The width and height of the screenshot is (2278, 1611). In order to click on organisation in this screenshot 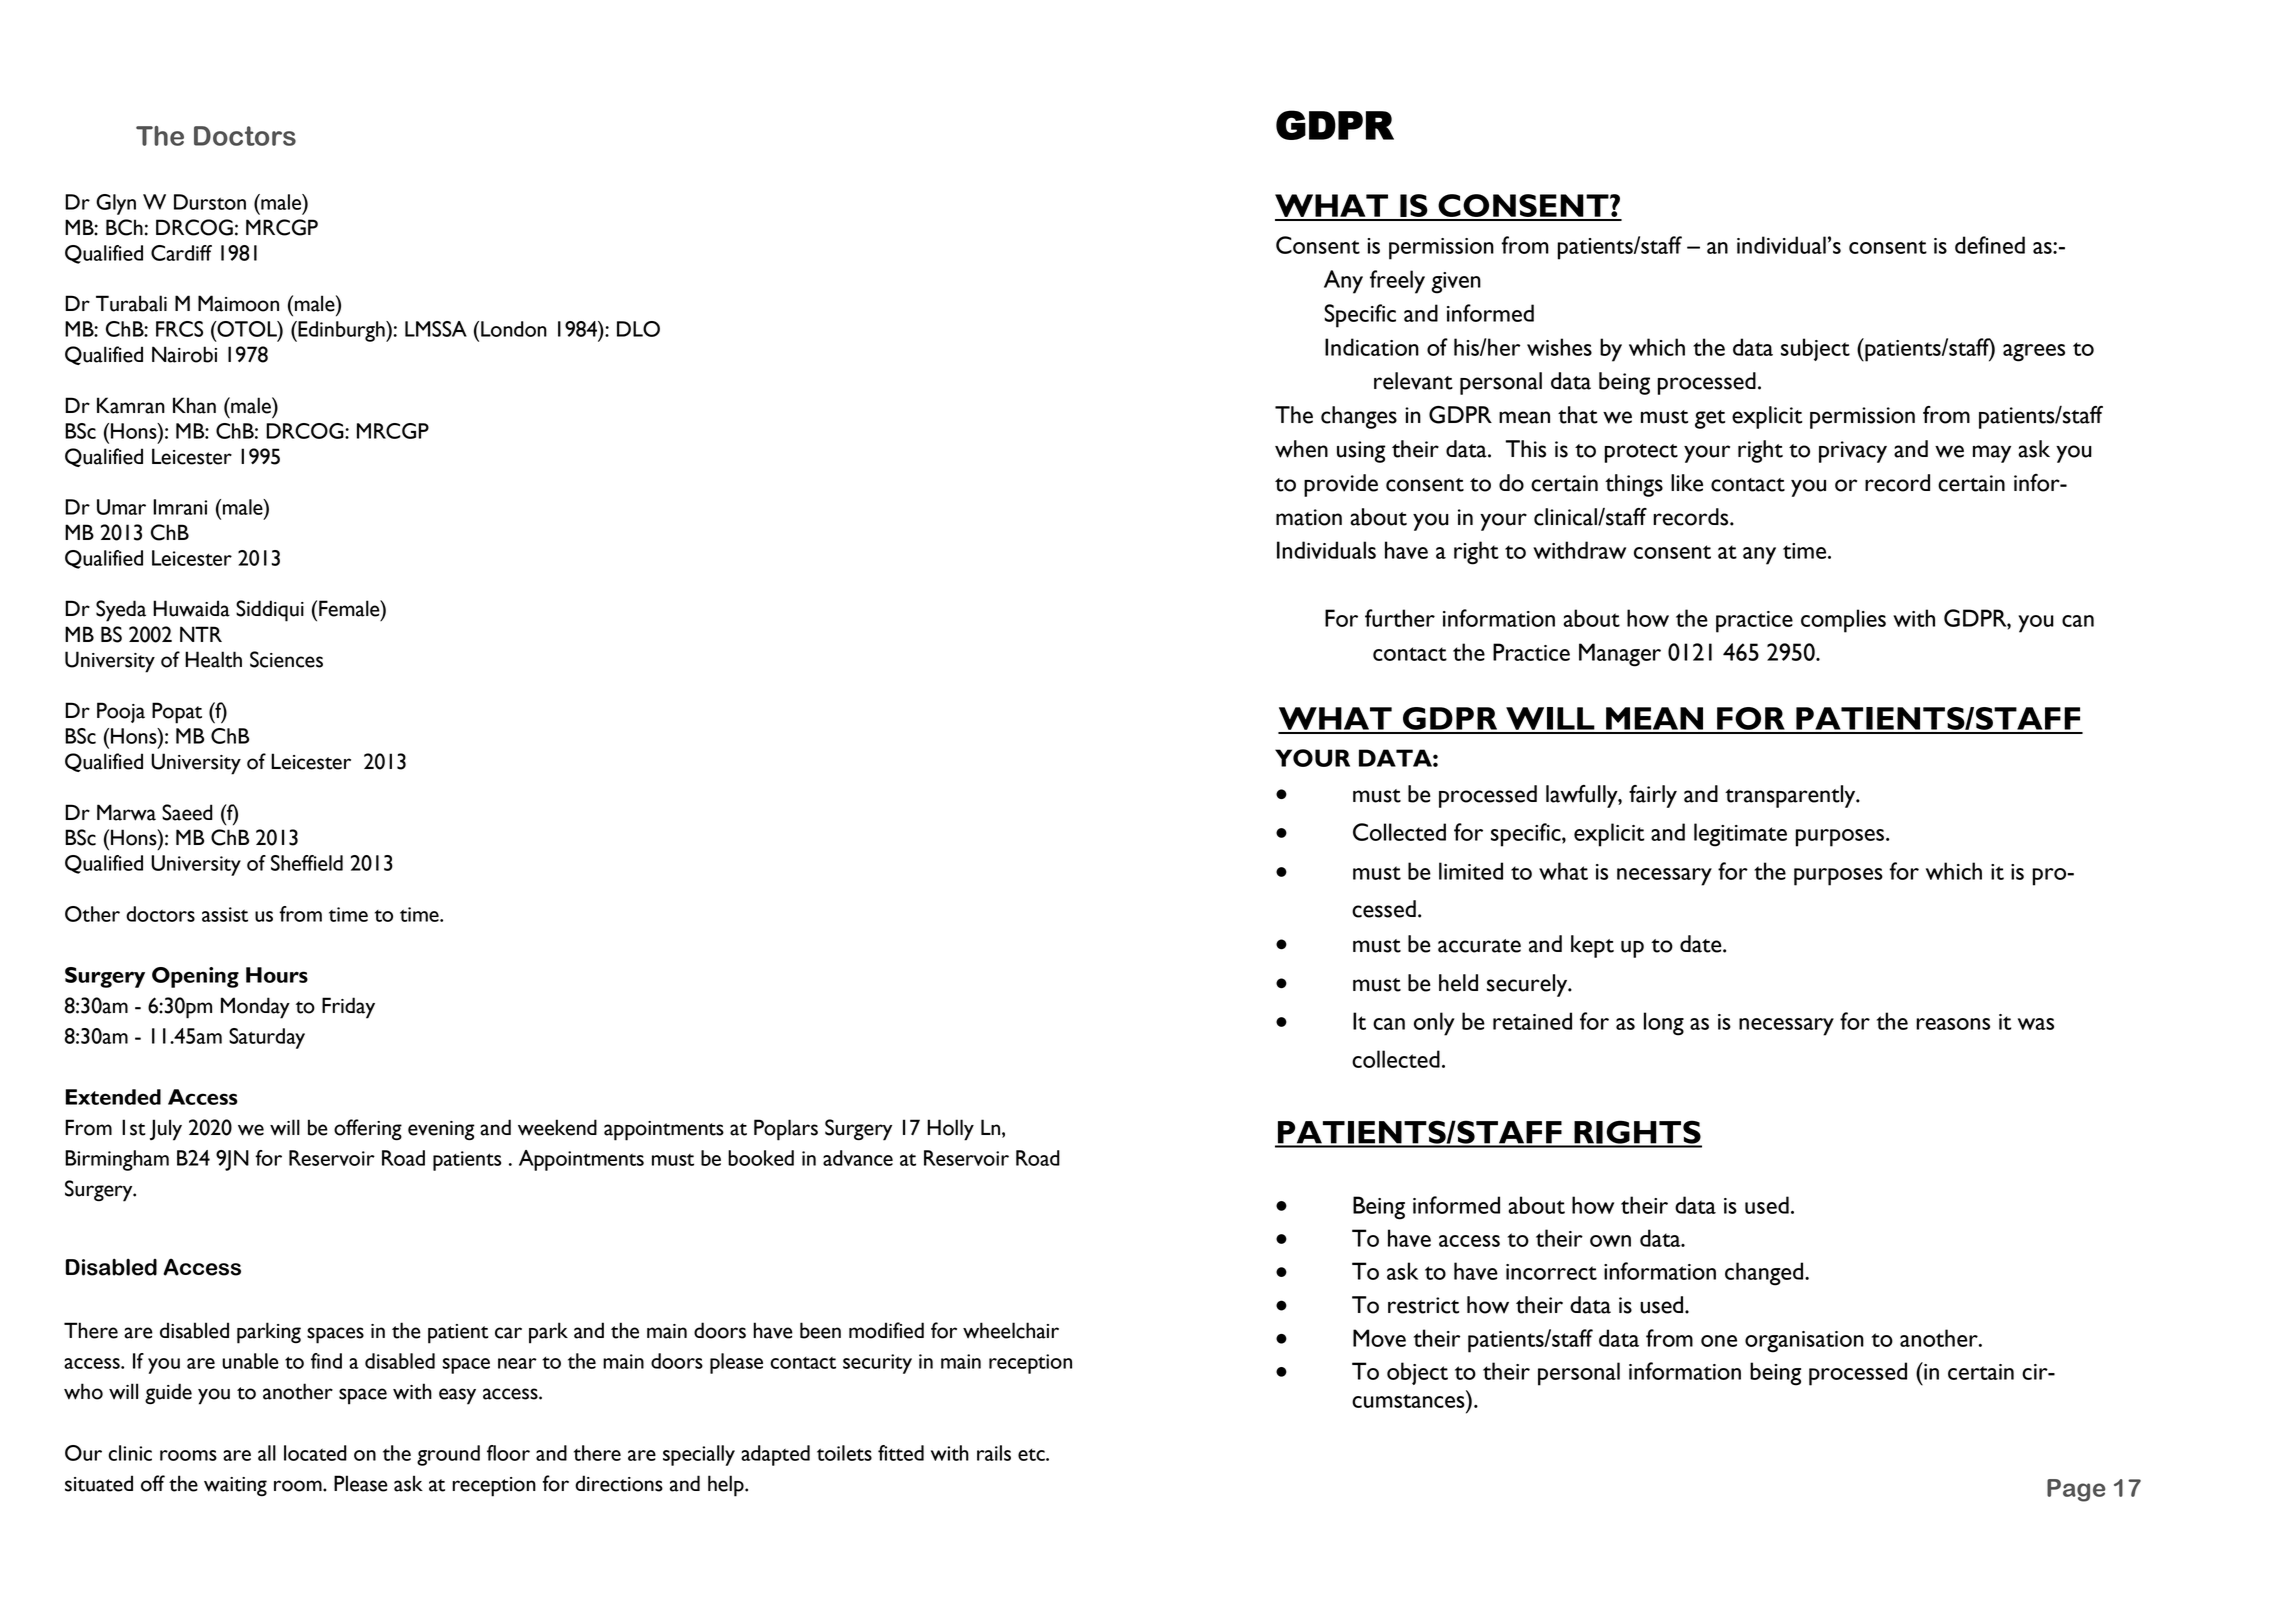, I will do `click(1804, 1342)`.
